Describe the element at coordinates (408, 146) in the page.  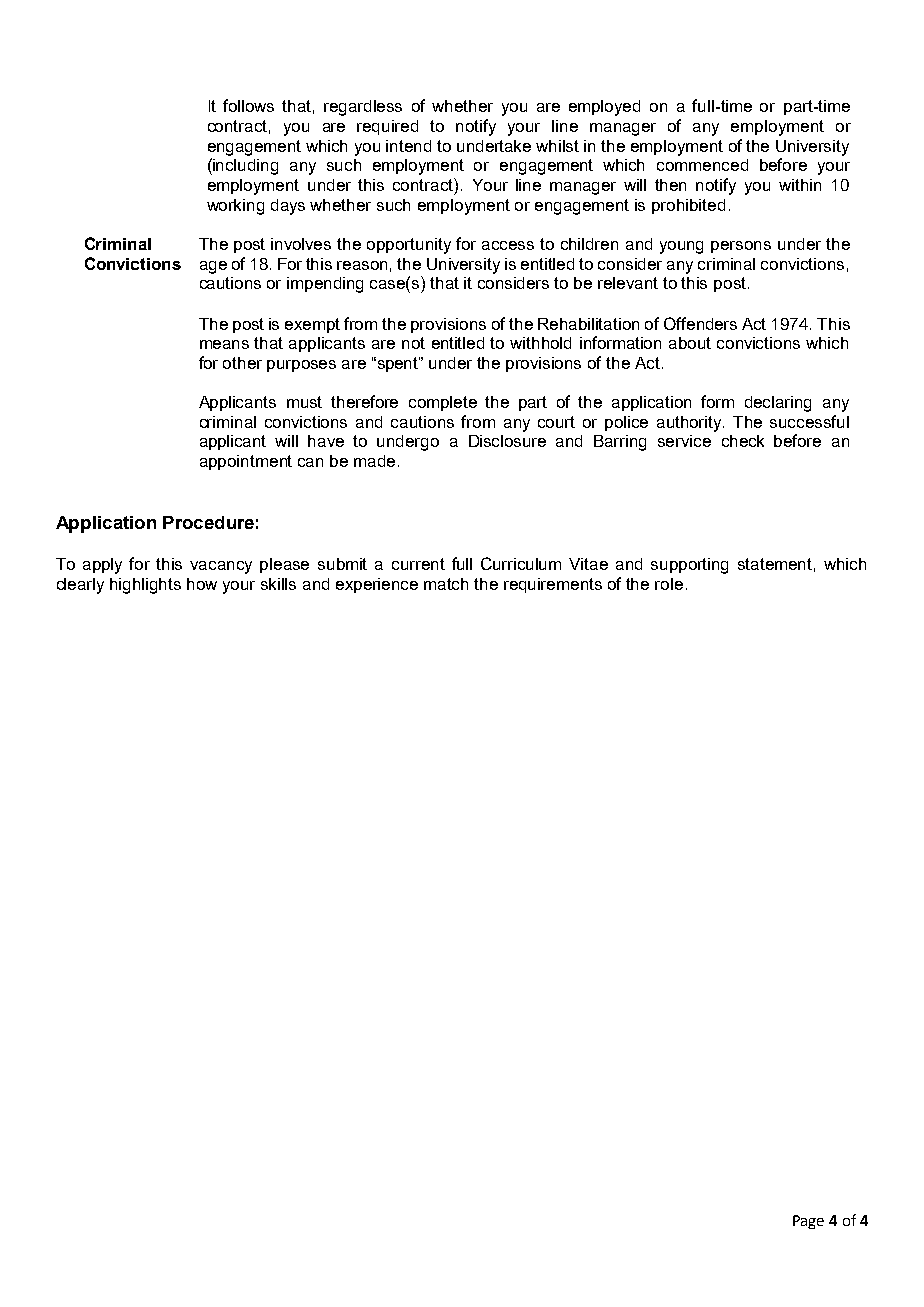
I see `intend` at that location.
